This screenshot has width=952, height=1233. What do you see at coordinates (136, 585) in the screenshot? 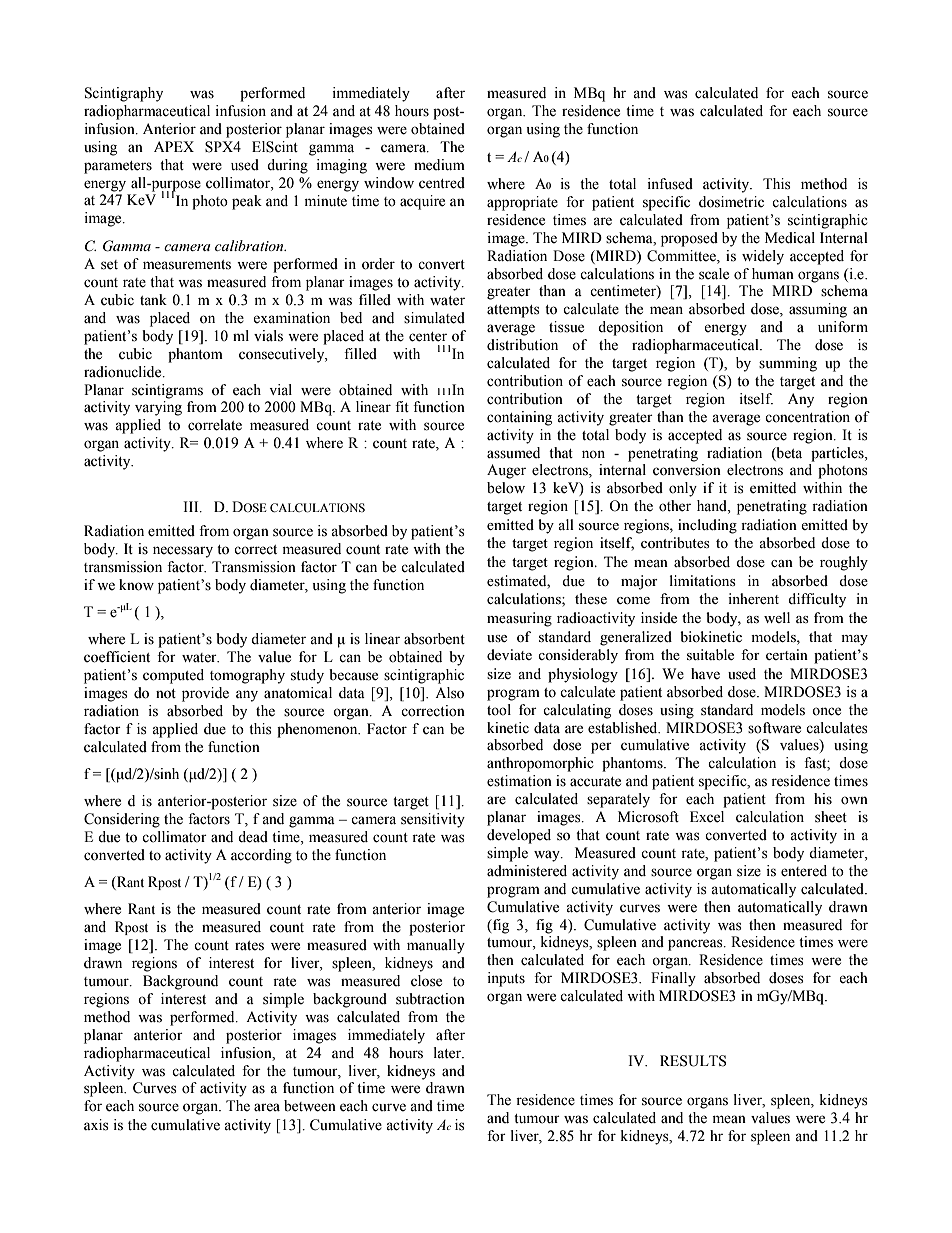
I see `know` at bounding box center [136, 585].
